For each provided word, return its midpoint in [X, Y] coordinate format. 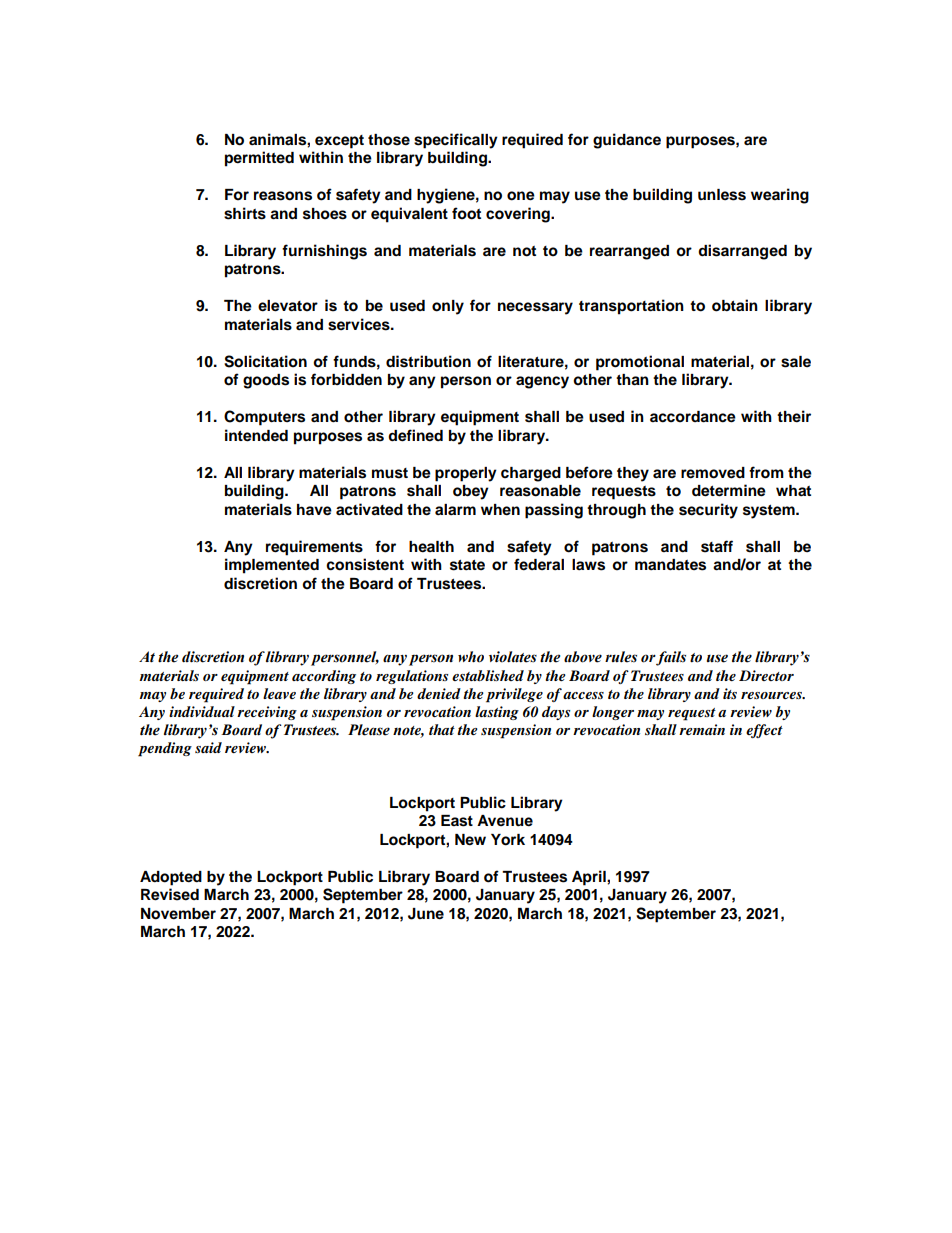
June [426, 914]
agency [542, 382]
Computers [264, 418]
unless [722, 195]
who [471, 657]
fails [670, 658]
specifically [456, 141]
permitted [259, 159]
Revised [170, 894]
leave [279, 693]
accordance [693, 417]
